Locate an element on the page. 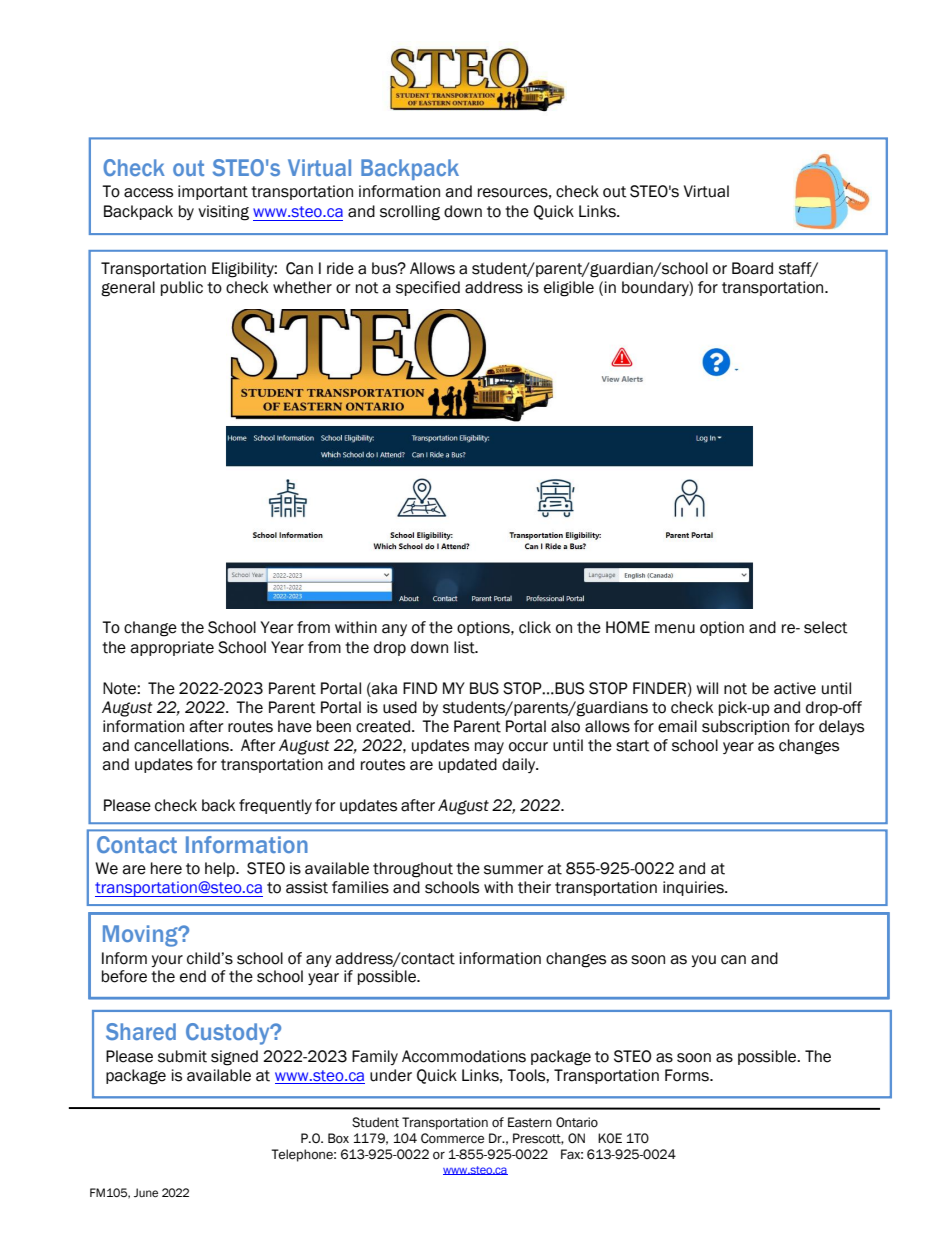 The height and width of the page is (1233, 952). appropriate is located at coordinates (172, 648).
